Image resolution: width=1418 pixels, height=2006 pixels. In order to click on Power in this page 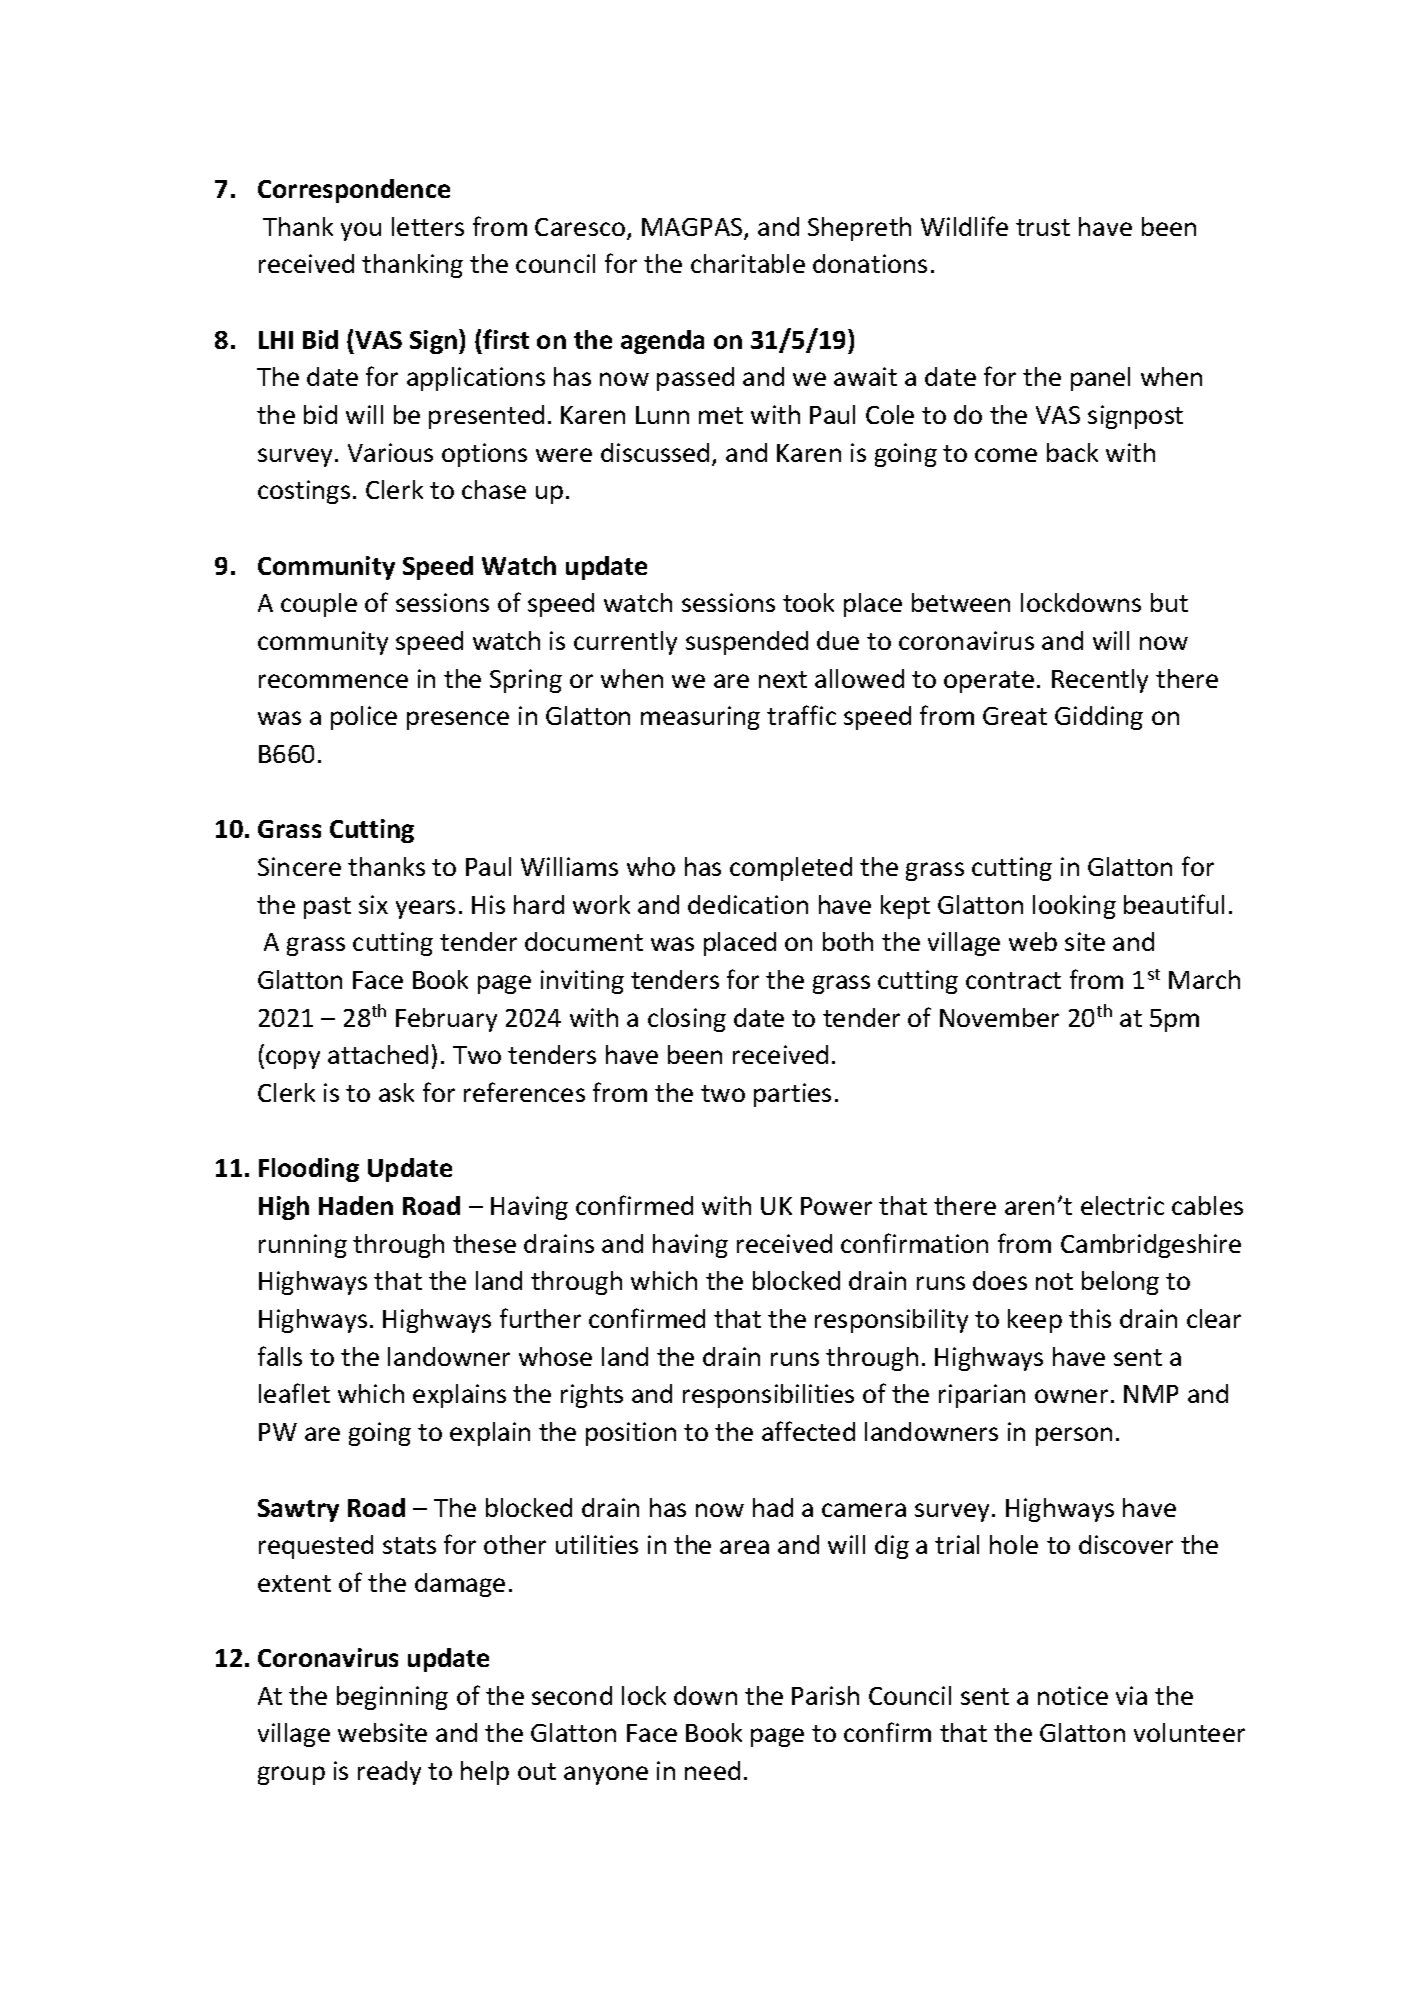, I will do `click(836, 1206)`.
